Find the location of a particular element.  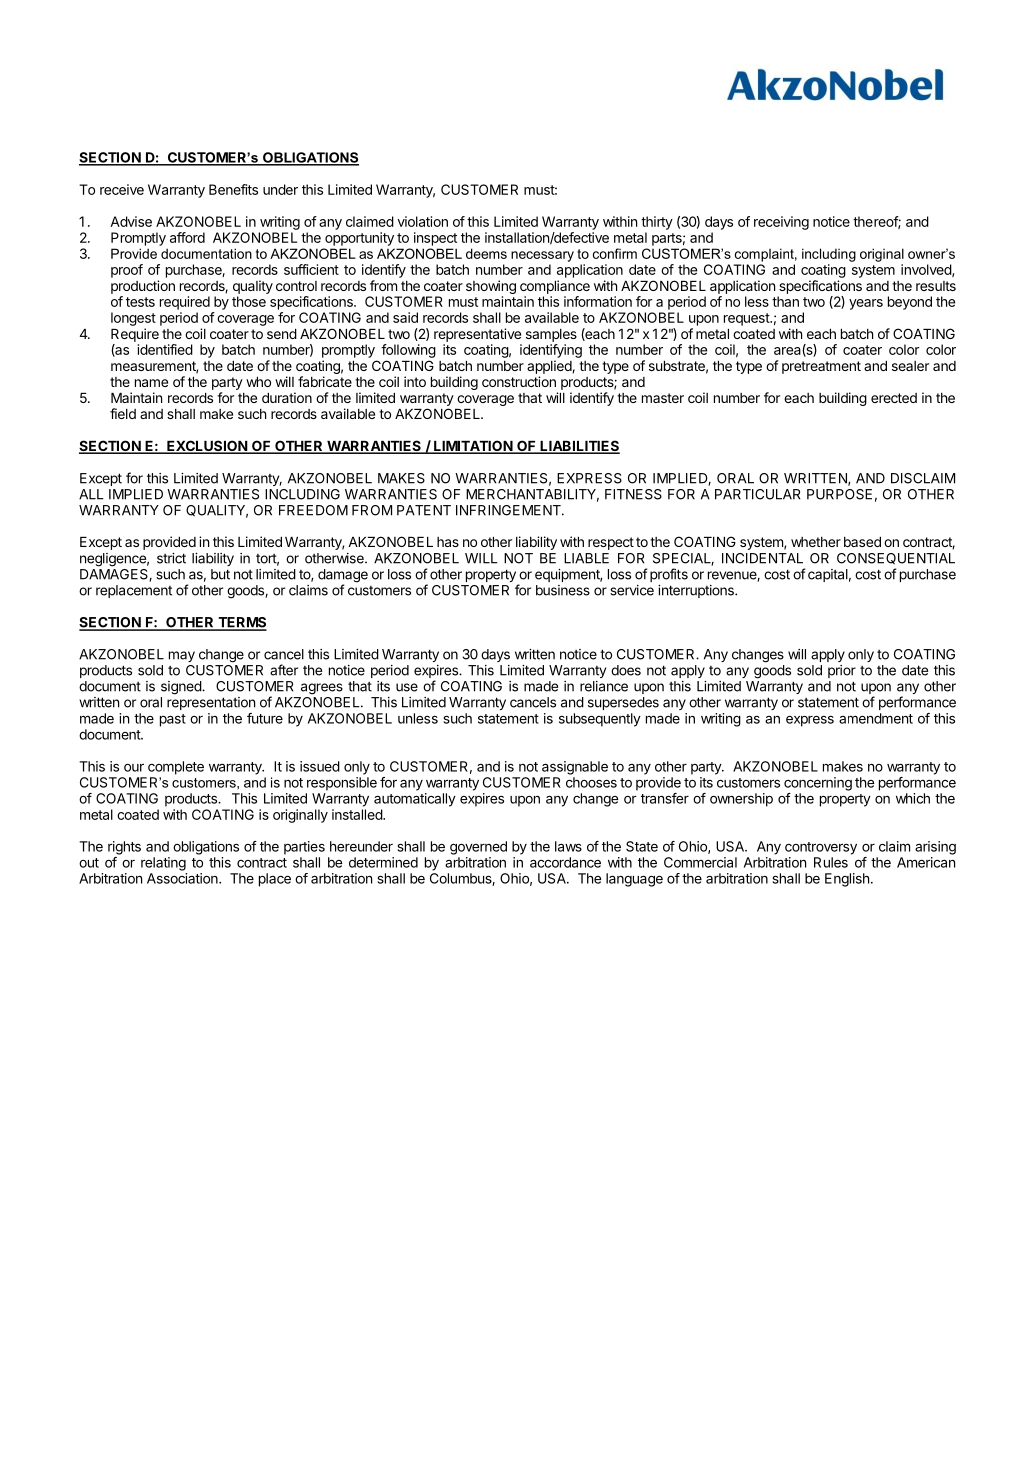

governed is located at coordinates (478, 848).
